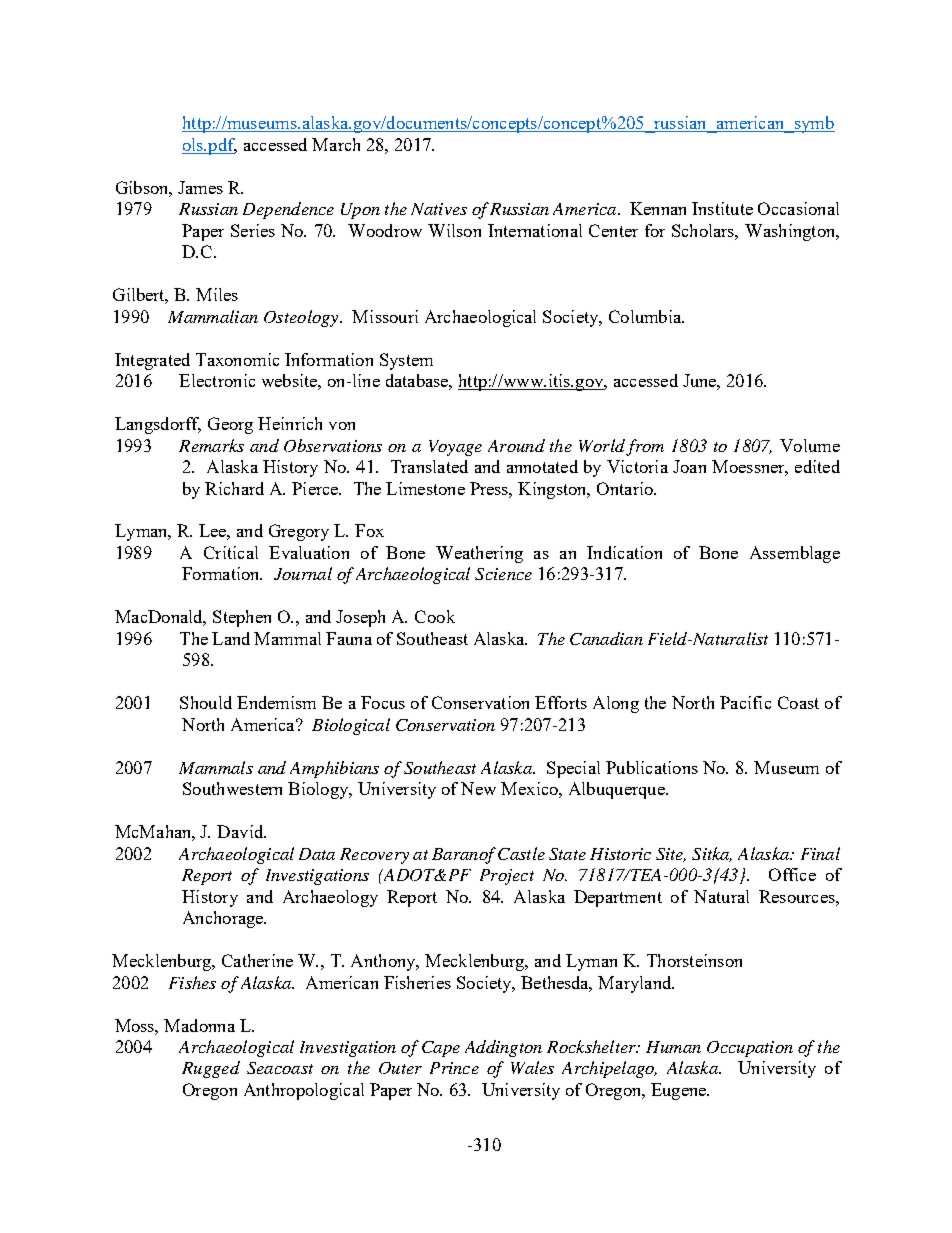 Image resolution: width=952 pixels, height=1233 pixels. Describe the element at coordinates (503, 1048) in the image. I see `Addington` at that location.
